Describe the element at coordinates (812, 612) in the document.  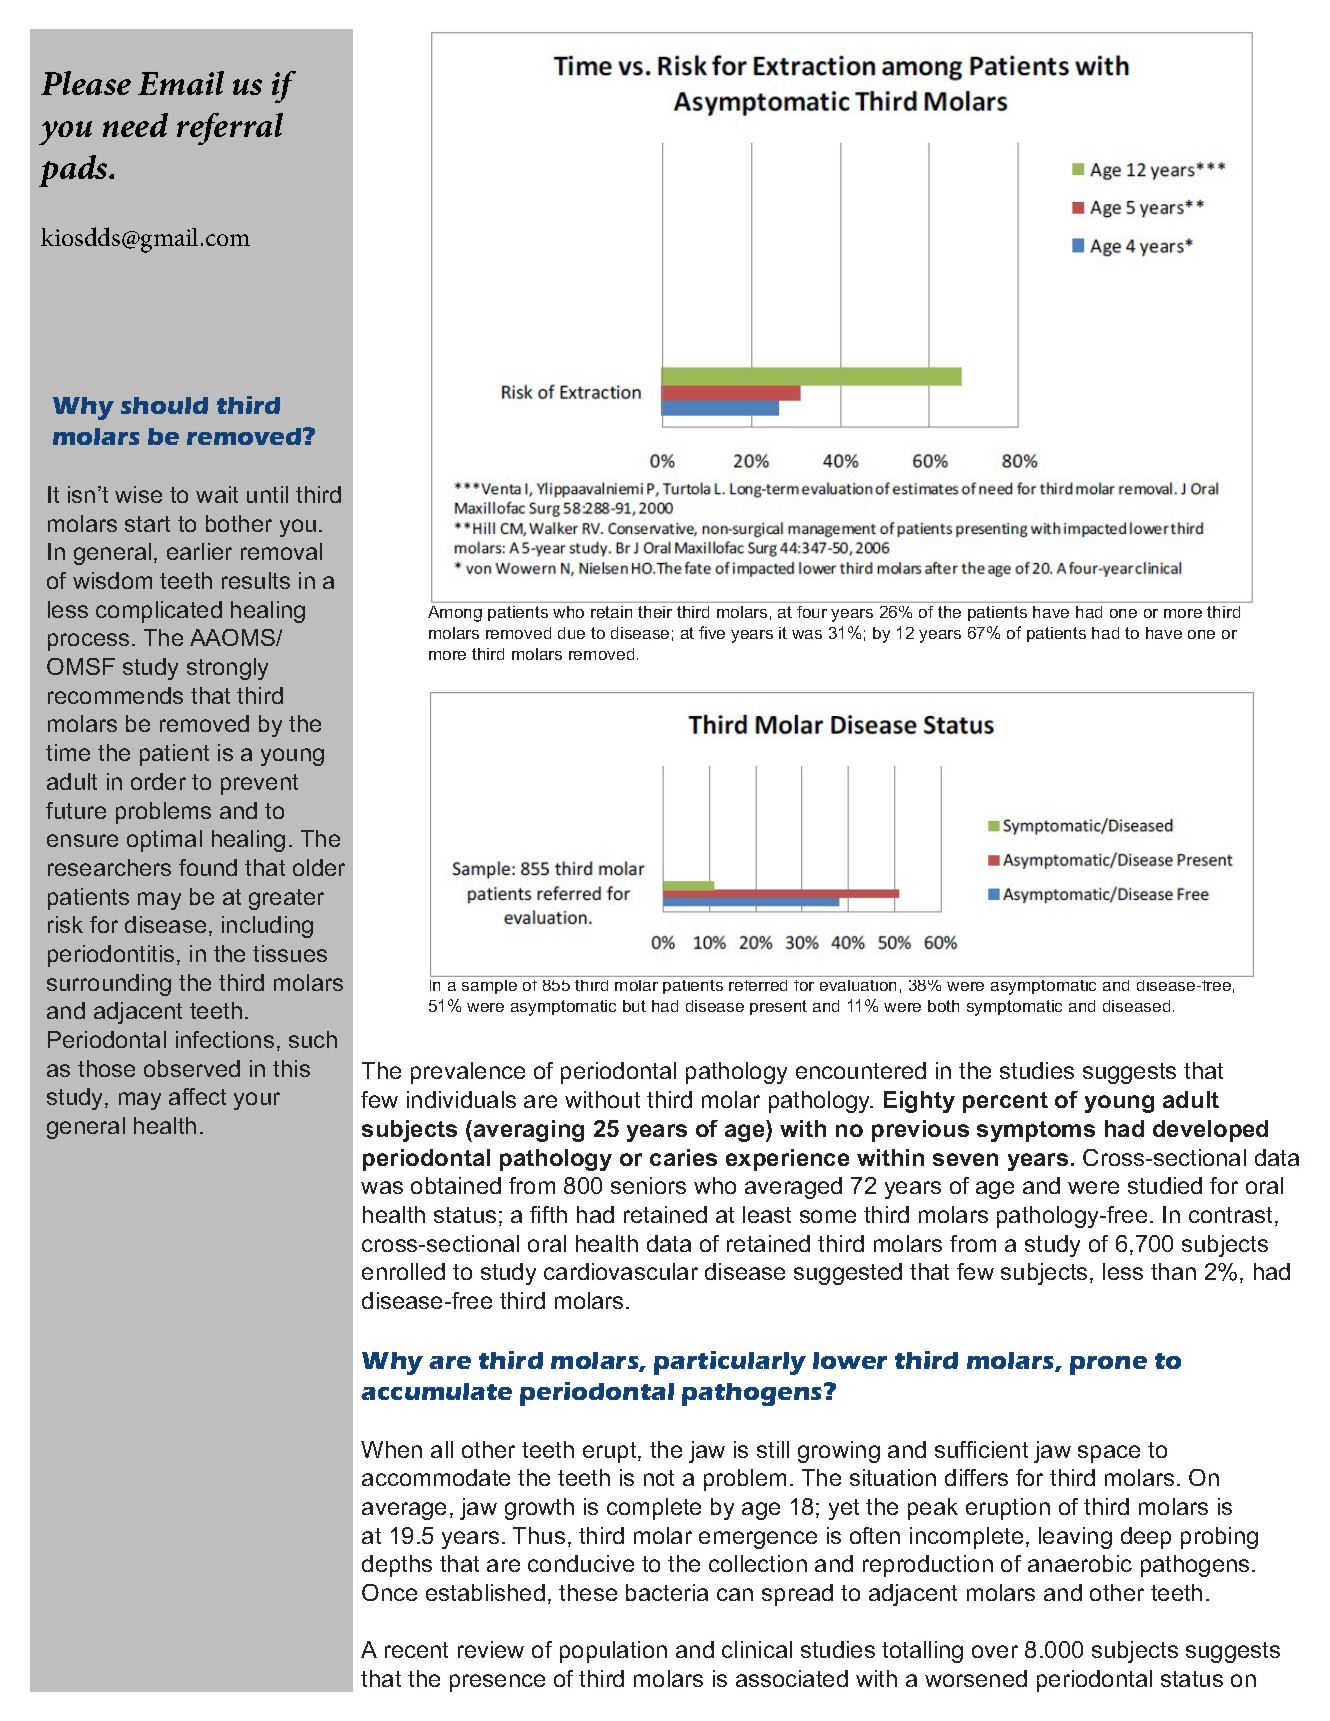
I see `four` at that location.
